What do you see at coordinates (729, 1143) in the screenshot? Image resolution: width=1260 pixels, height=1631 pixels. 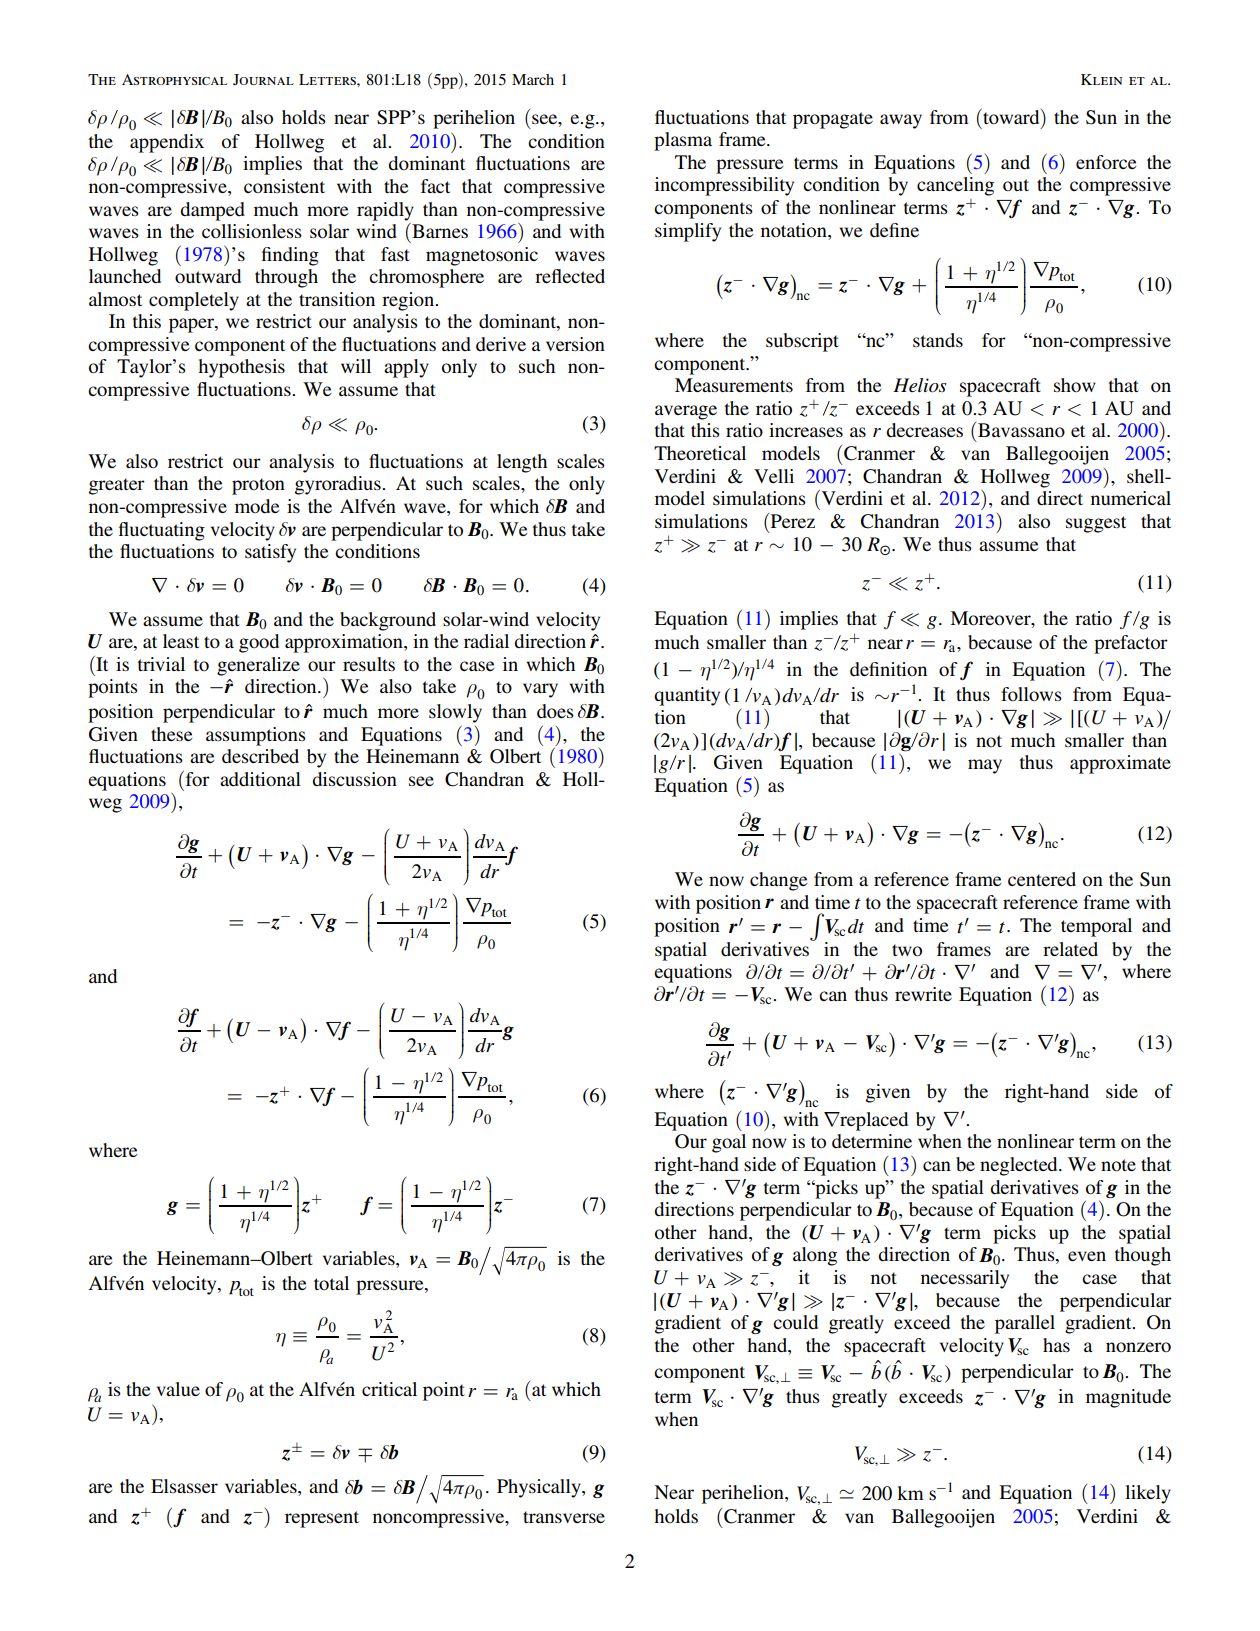 I see `goal` at bounding box center [729, 1143].
